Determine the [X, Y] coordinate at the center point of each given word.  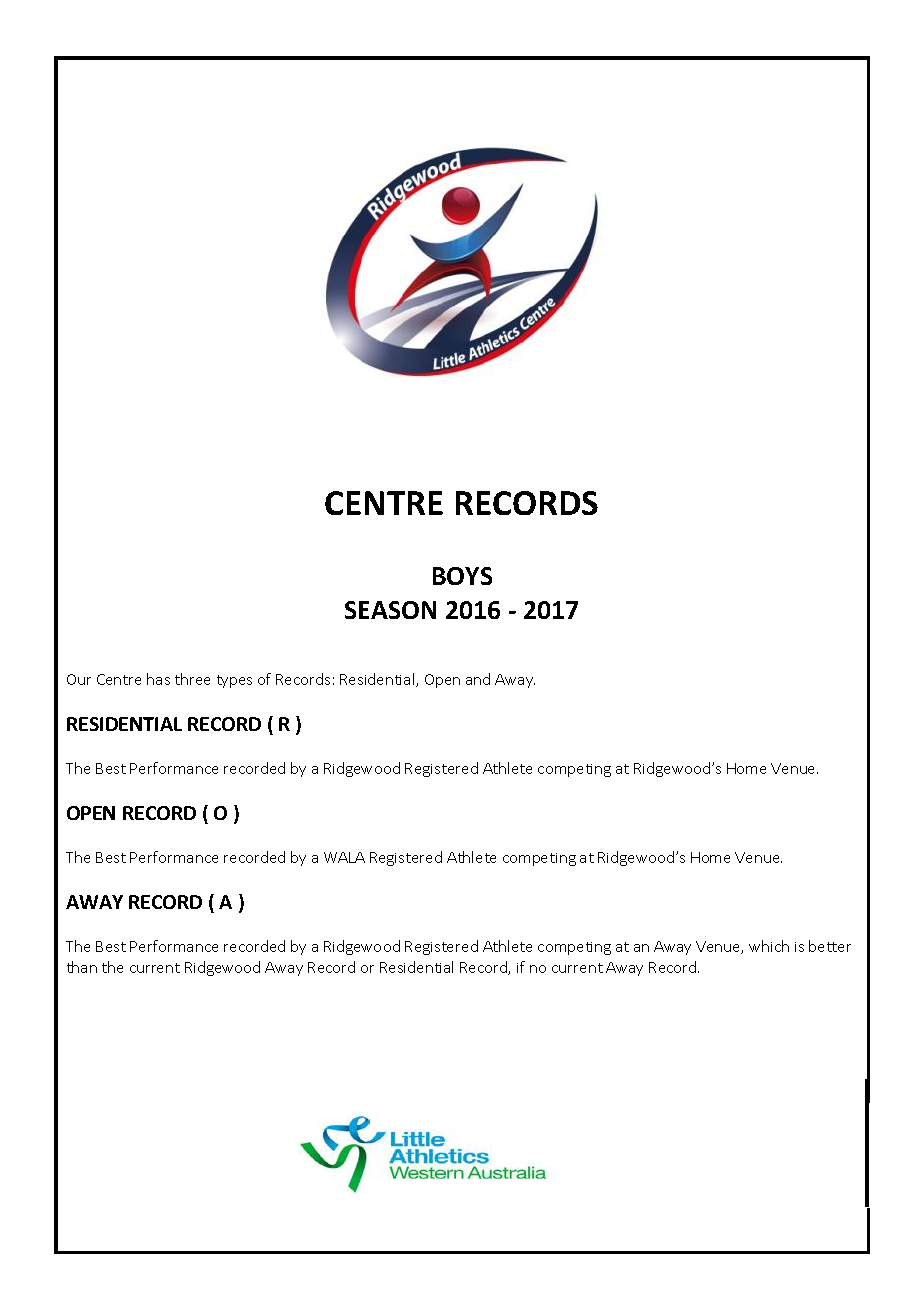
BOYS [462, 576]
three [192, 679]
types [234, 681]
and [478, 679]
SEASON [390, 610]
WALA [344, 857]
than [82, 967]
